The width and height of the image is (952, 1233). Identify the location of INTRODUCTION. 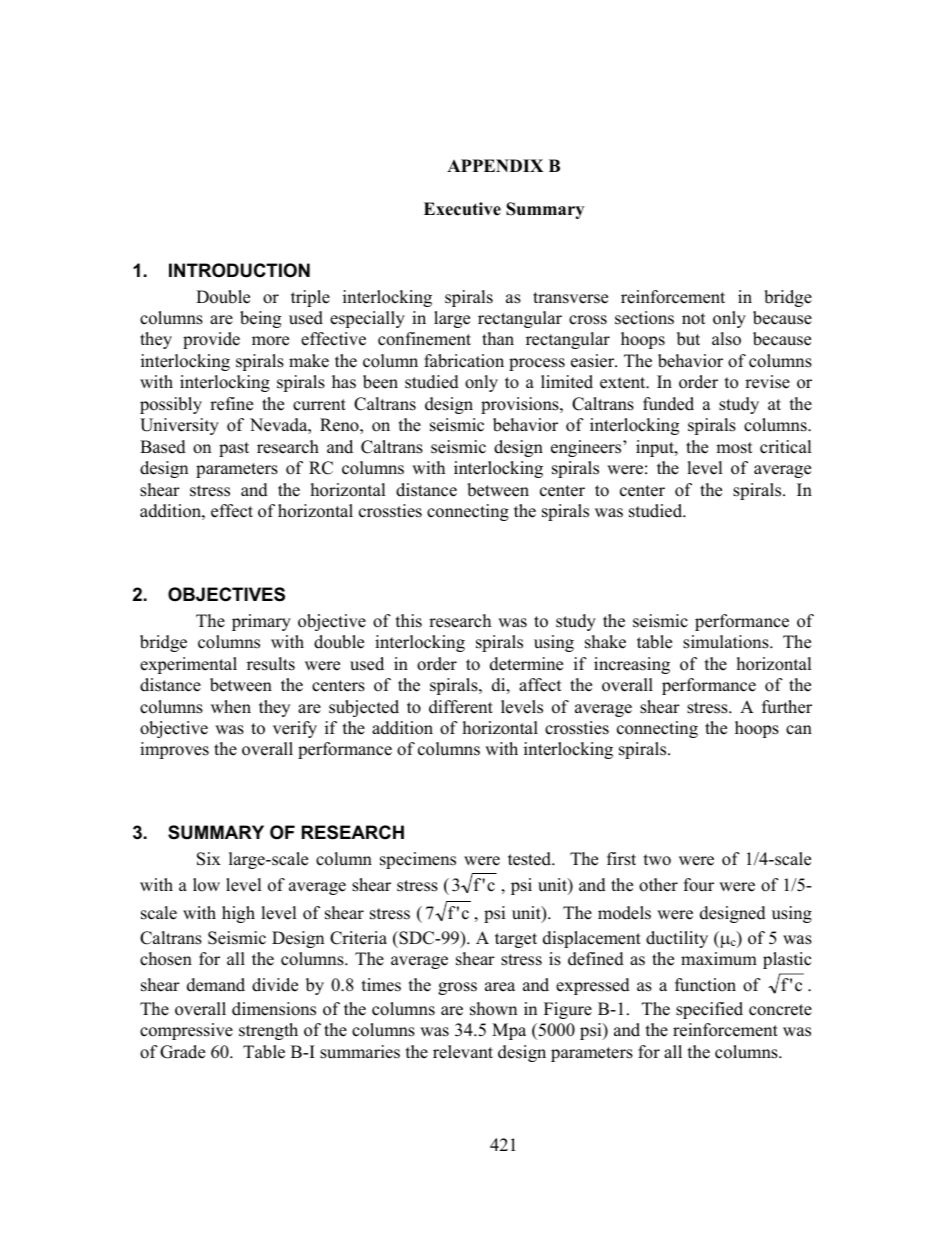
(239, 270).
